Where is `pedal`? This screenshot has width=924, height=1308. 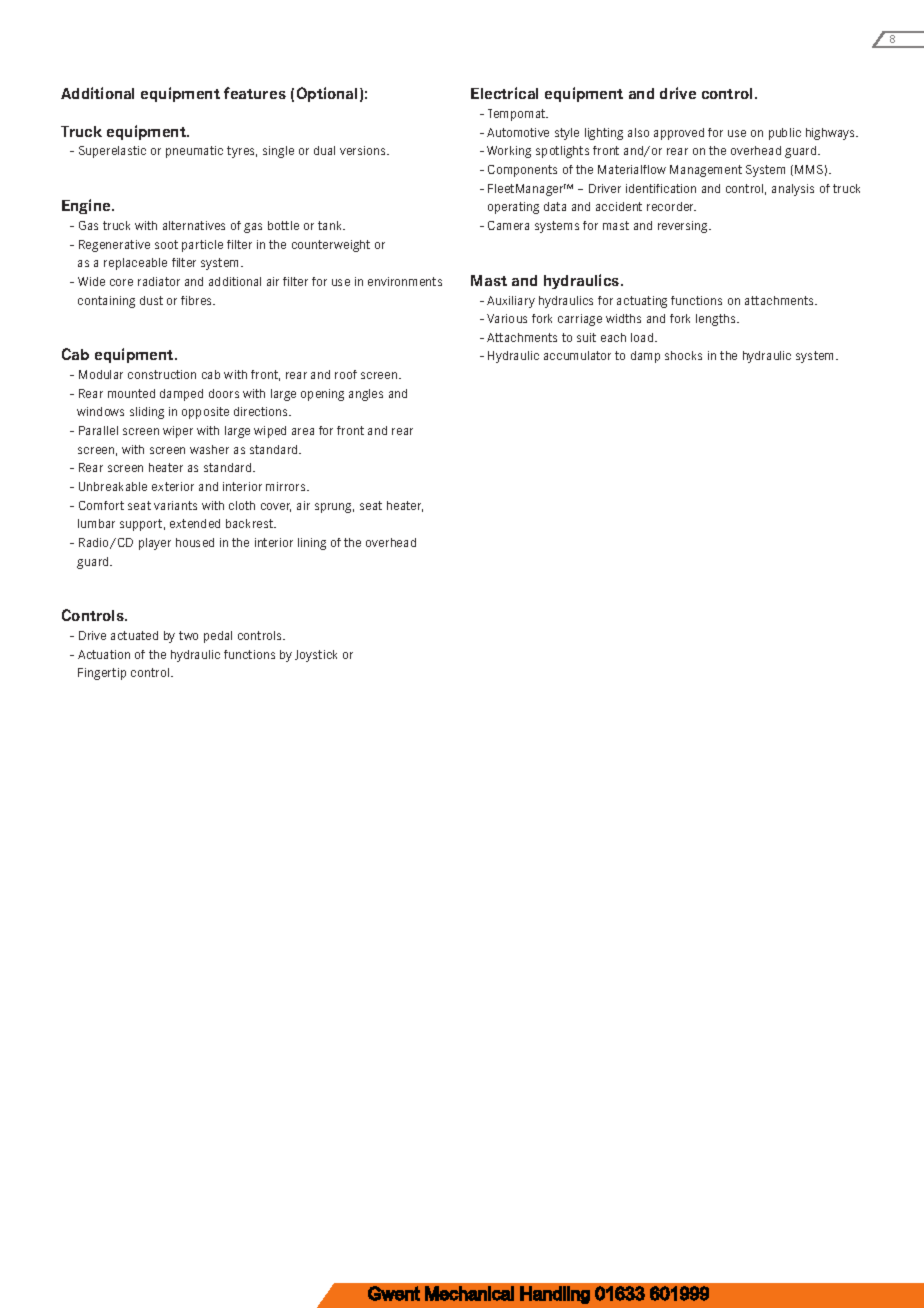
pedal is located at coordinates (218, 637).
